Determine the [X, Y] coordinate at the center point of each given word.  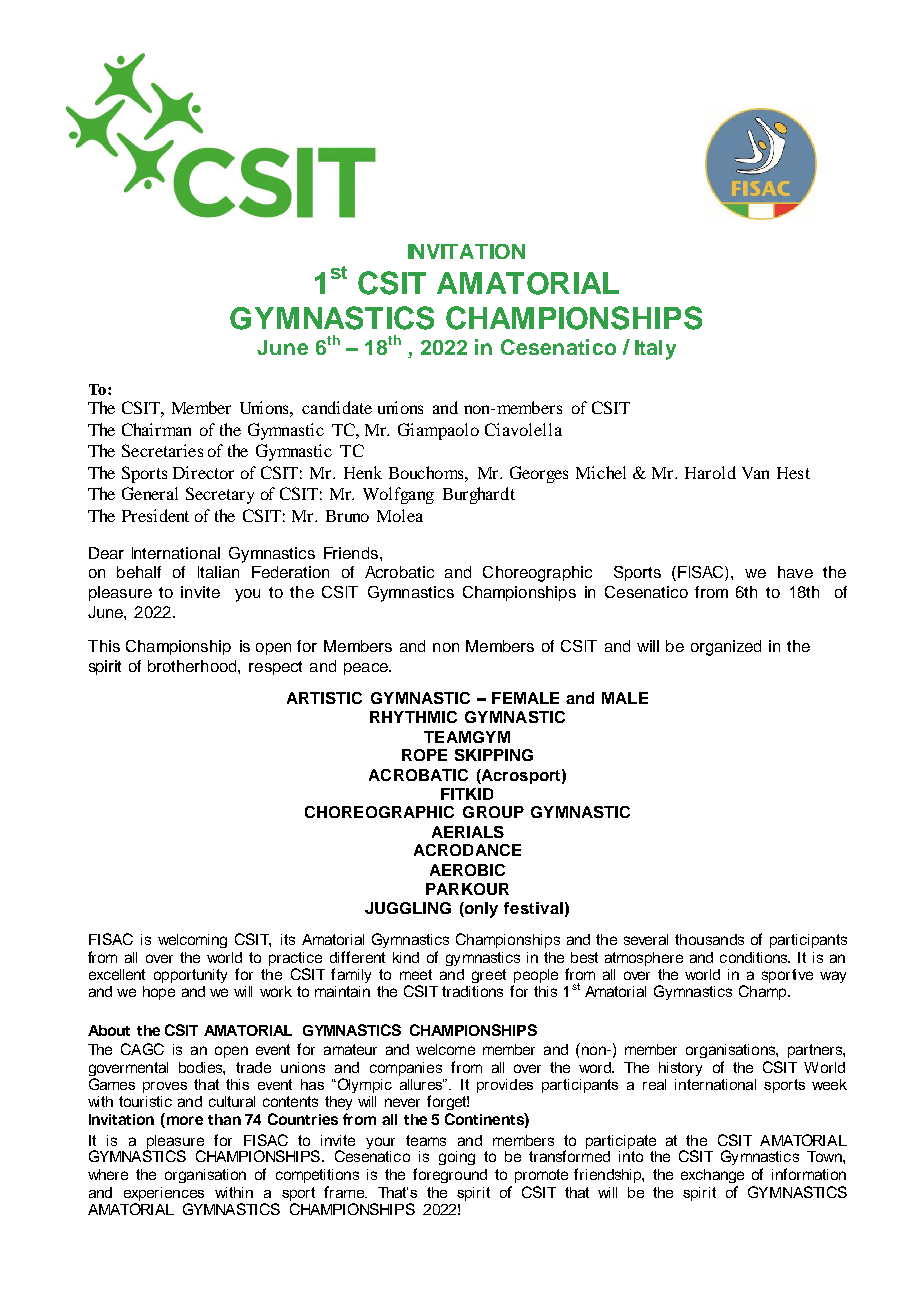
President [155, 515]
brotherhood [193, 666]
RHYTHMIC [413, 717]
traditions [472, 991]
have [795, 572]
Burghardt [479, 495]
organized [726, 648]
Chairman [156, 429]
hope [159, 993]
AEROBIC [467, 870]
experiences [164, 1195]
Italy [655, 350]
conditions [755, 957]
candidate [337, 407]
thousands [709, 939]
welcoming [192, 941]
